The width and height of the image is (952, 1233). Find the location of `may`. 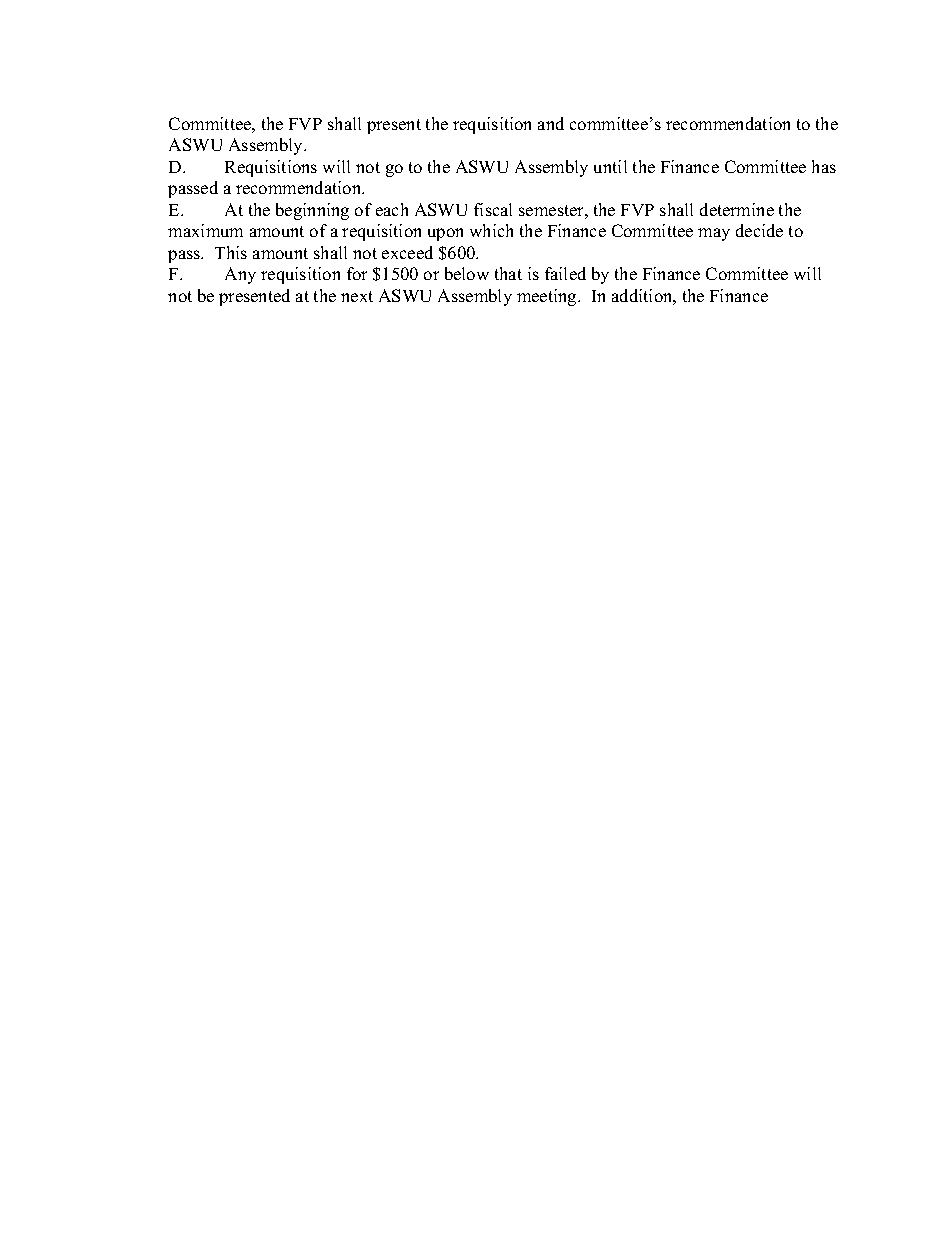

may is located at coordinates (714, 234).
